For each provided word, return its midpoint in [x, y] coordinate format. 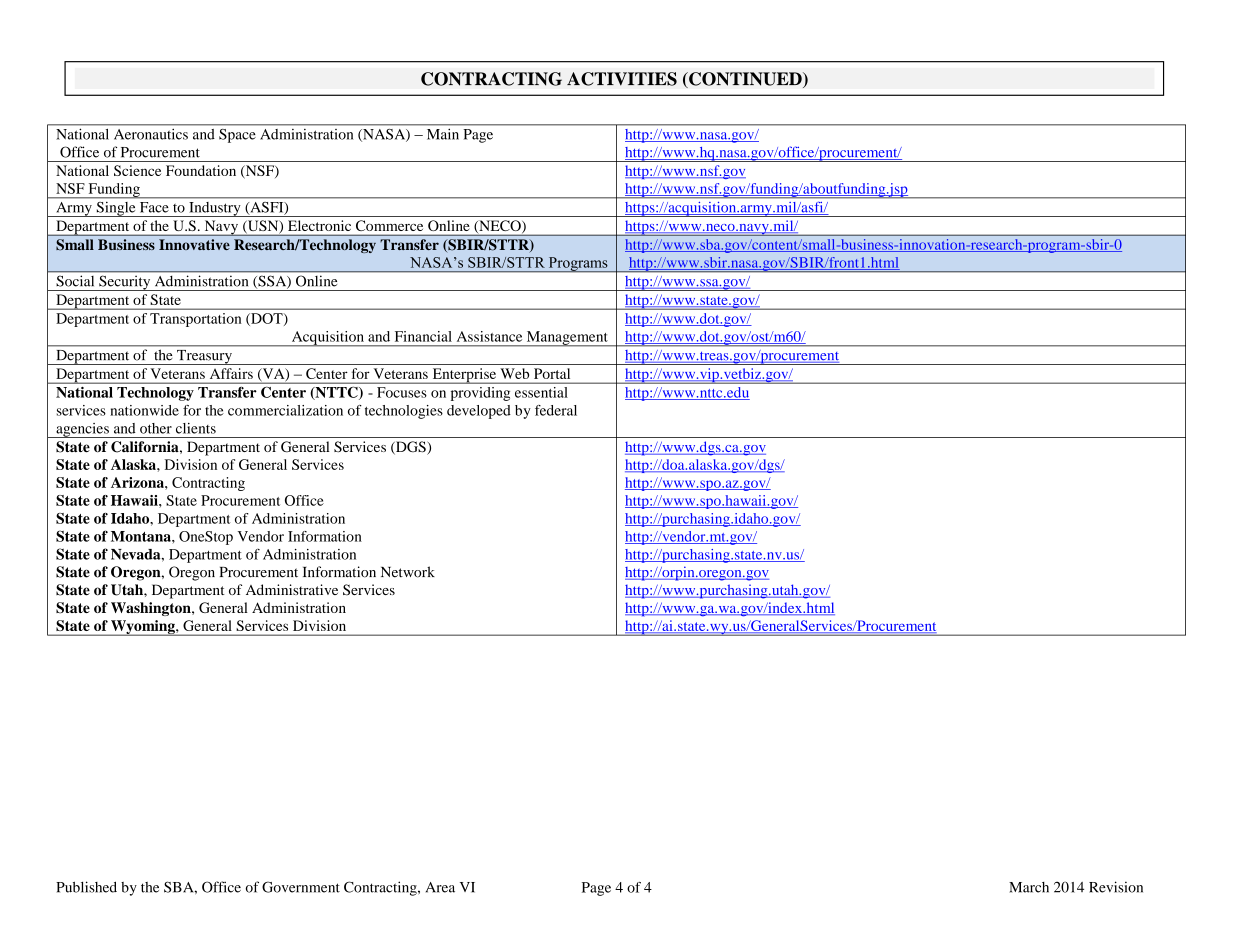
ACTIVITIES [622, 79]
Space [237, 136]
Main [443, 134]
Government [301, 887]
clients [196, 428]
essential [541, 392]
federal [556, 410]
